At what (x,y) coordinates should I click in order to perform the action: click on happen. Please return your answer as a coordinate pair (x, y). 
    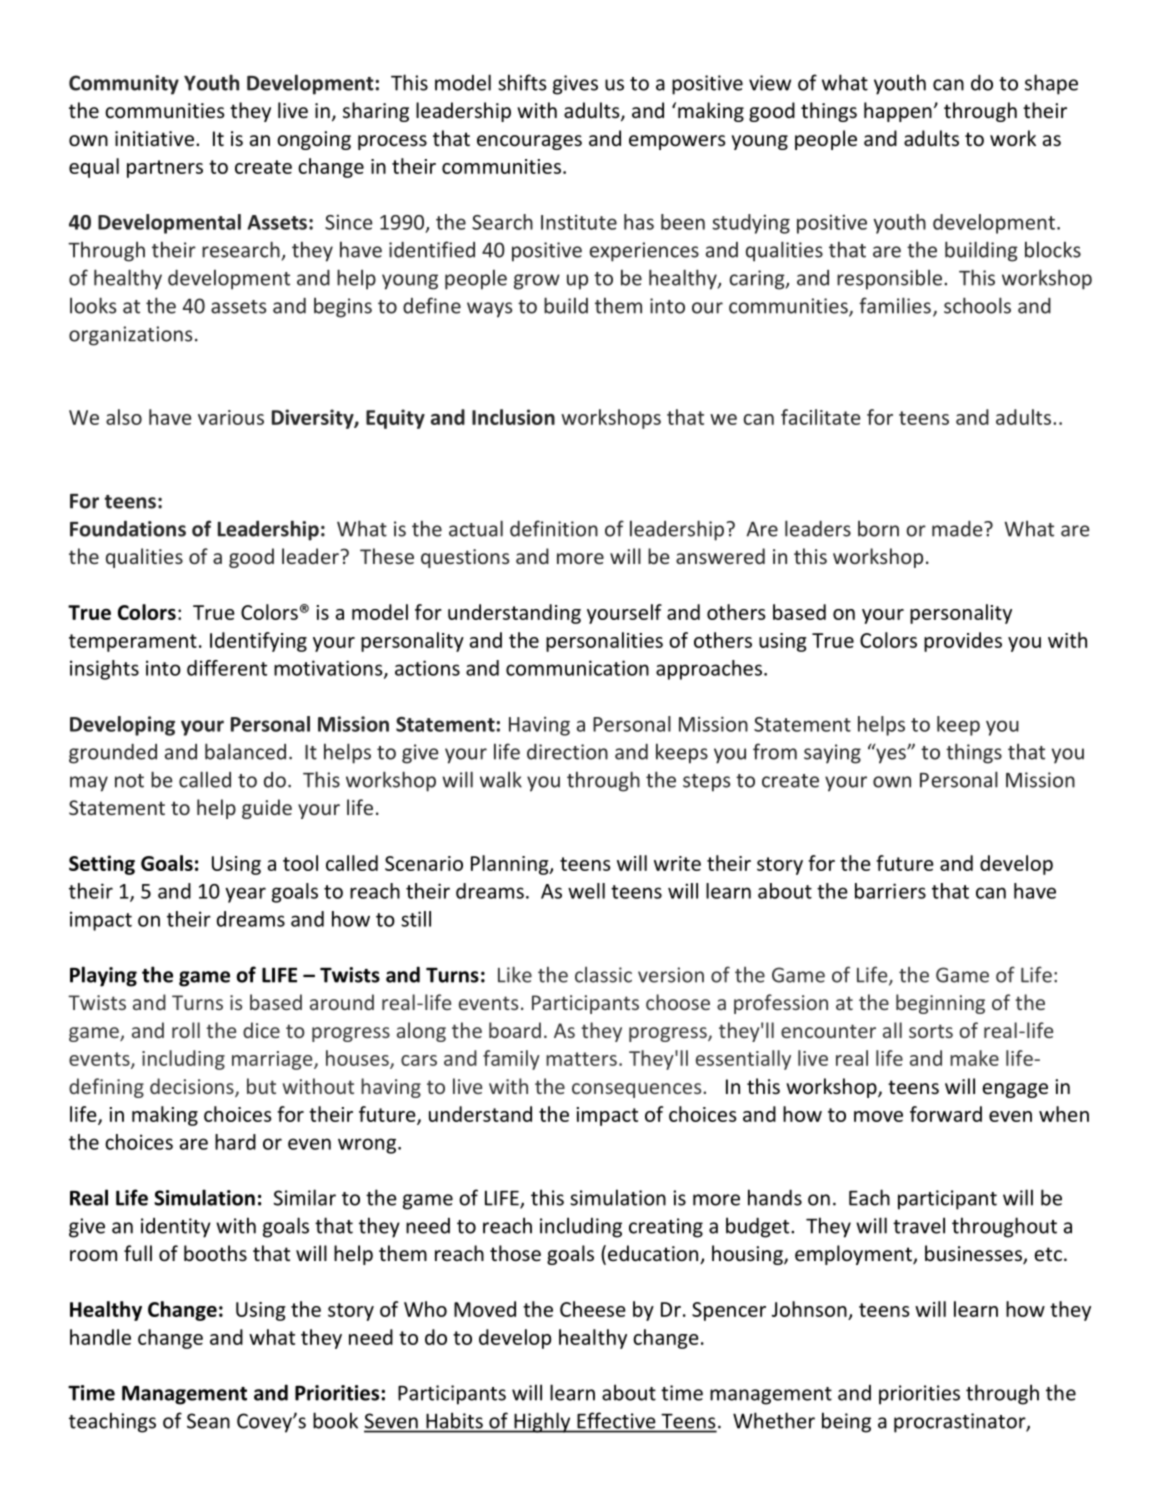
    Looking at the image, I should click on (898, 112).
